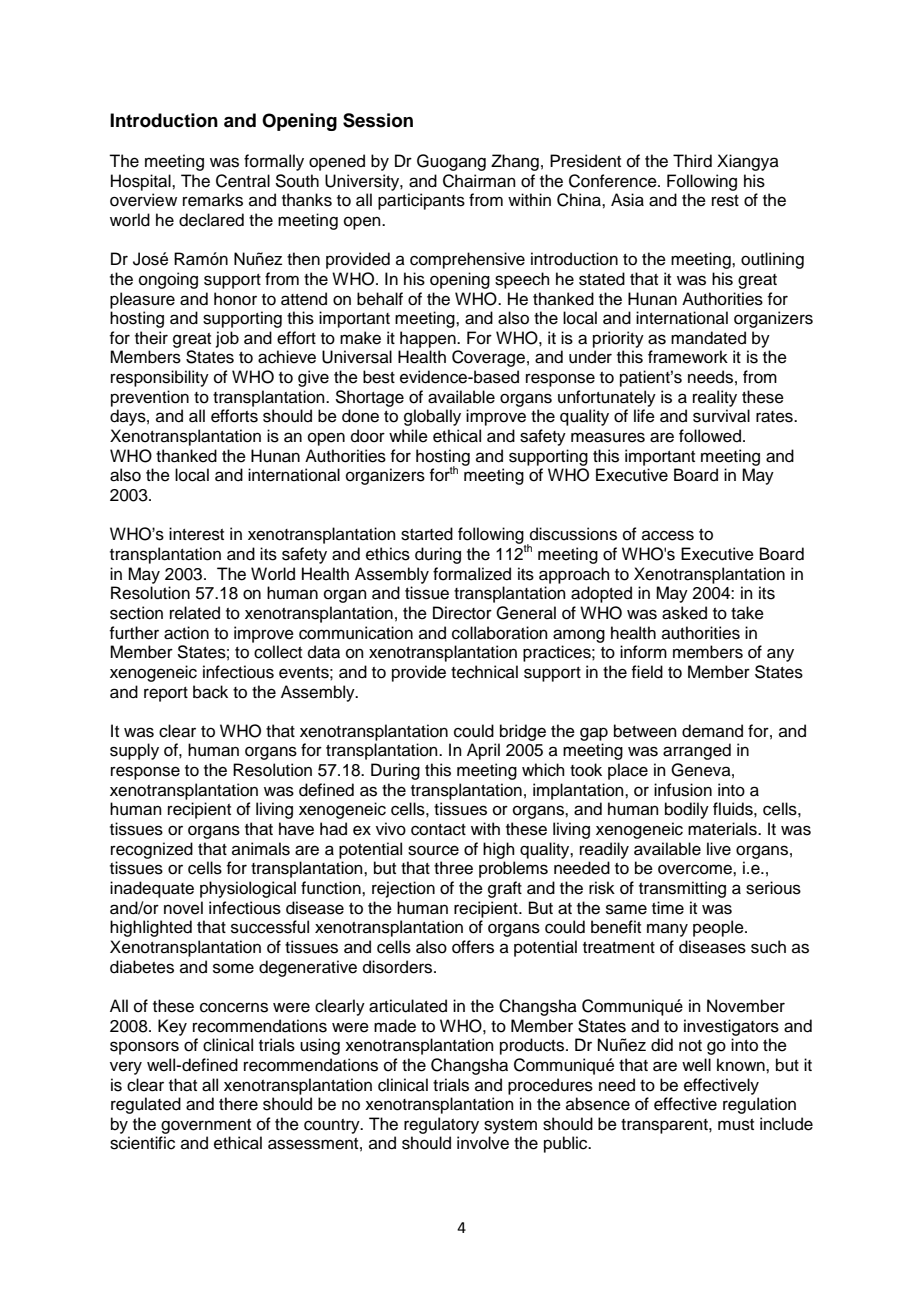 Image resolution: width=924 pixels, height=1308 pixels. Describe the element at coordinates (243, 181) in the screenshot. I see `Central` at that location.
